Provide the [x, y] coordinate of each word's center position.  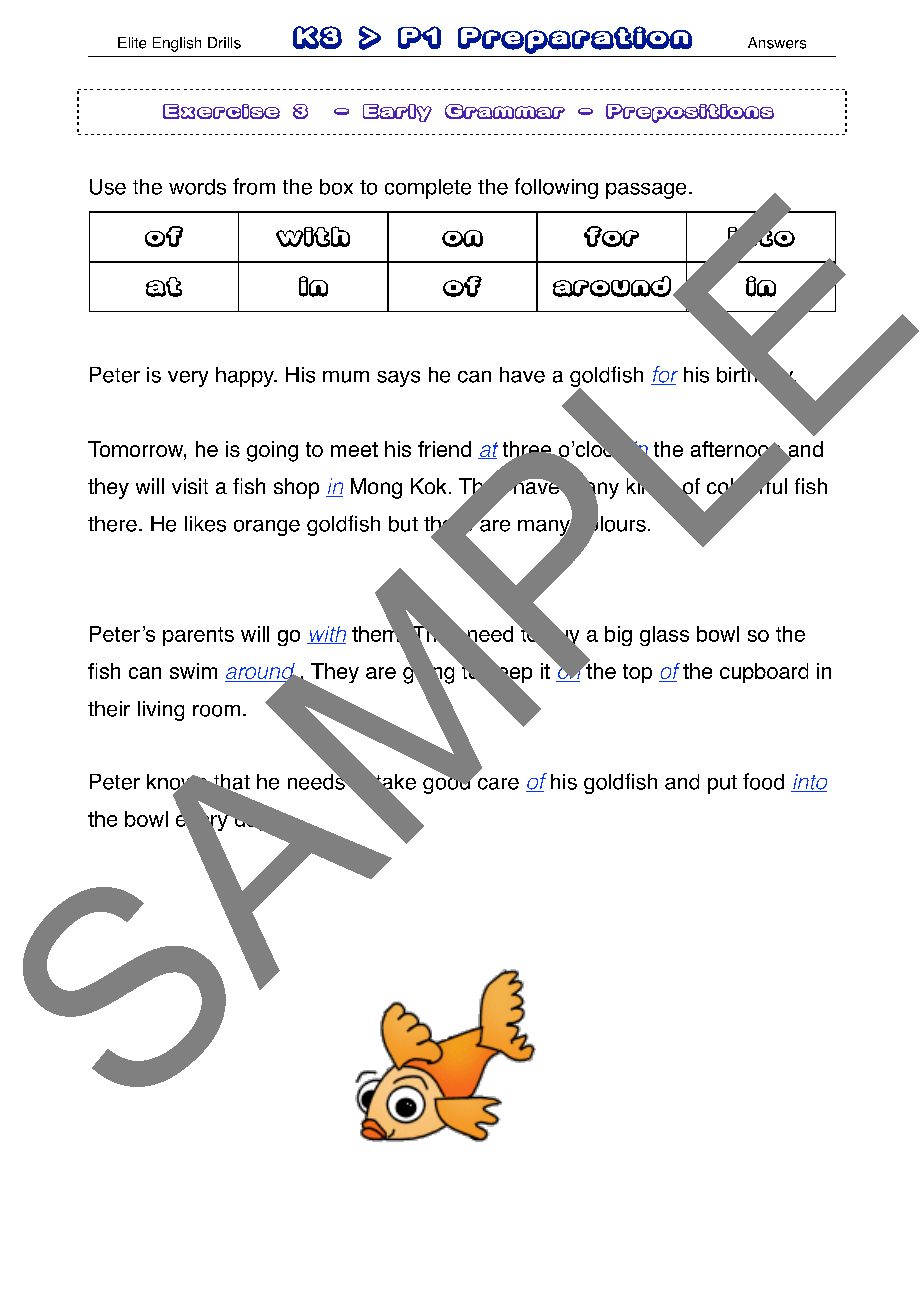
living [161, 711]
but [403, 524]
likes [205, 524]
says [398, 379]
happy [246, 377]
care [498, 784]
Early [397, 113]
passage [646, 191]
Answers [777, 43]
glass [664, 636]
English [177, 44]
